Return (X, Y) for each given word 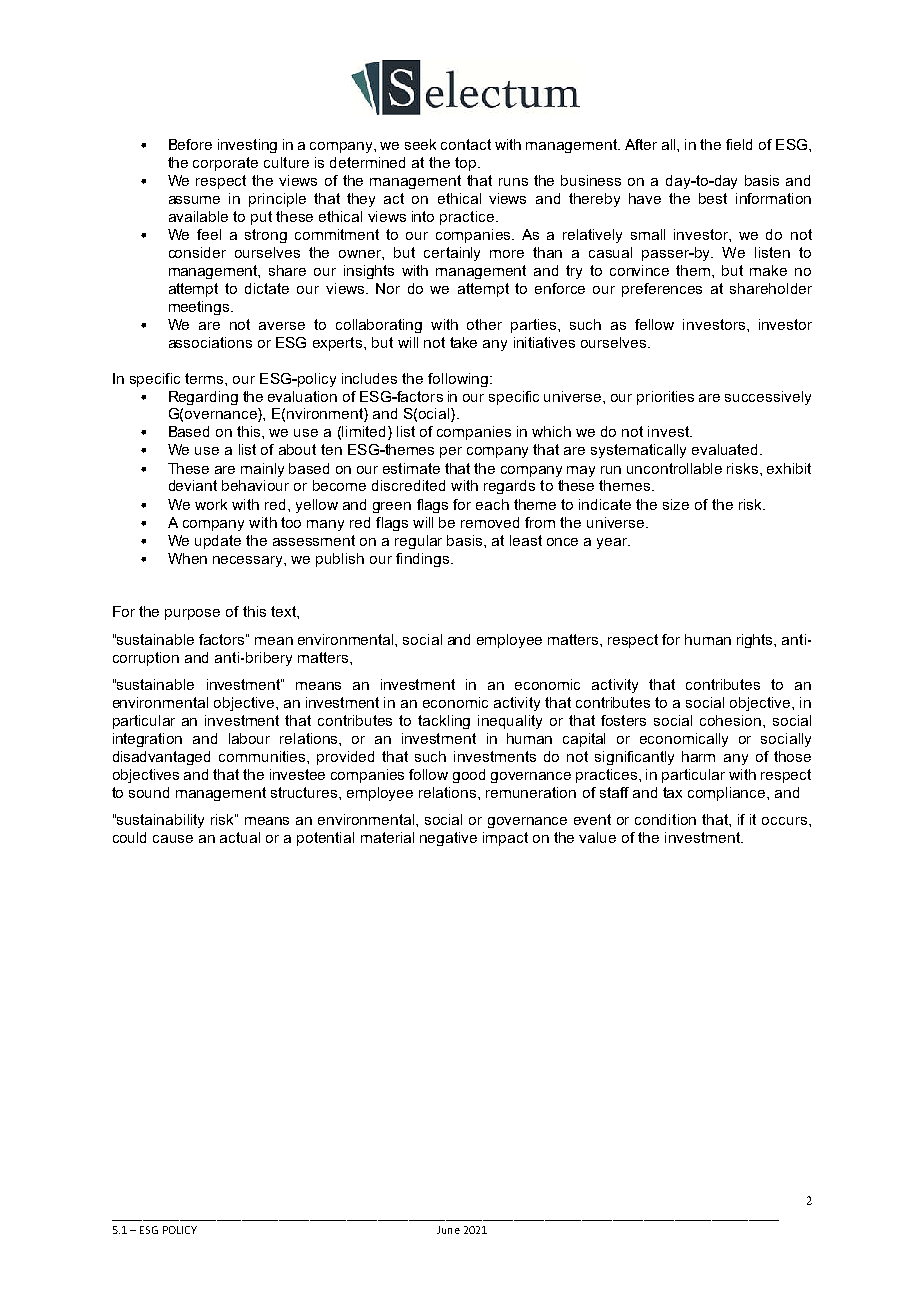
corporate (225, 164)
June (448, 1230)
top (465, 164)
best (713, 198)
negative (448, 839)
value (597, 837)
